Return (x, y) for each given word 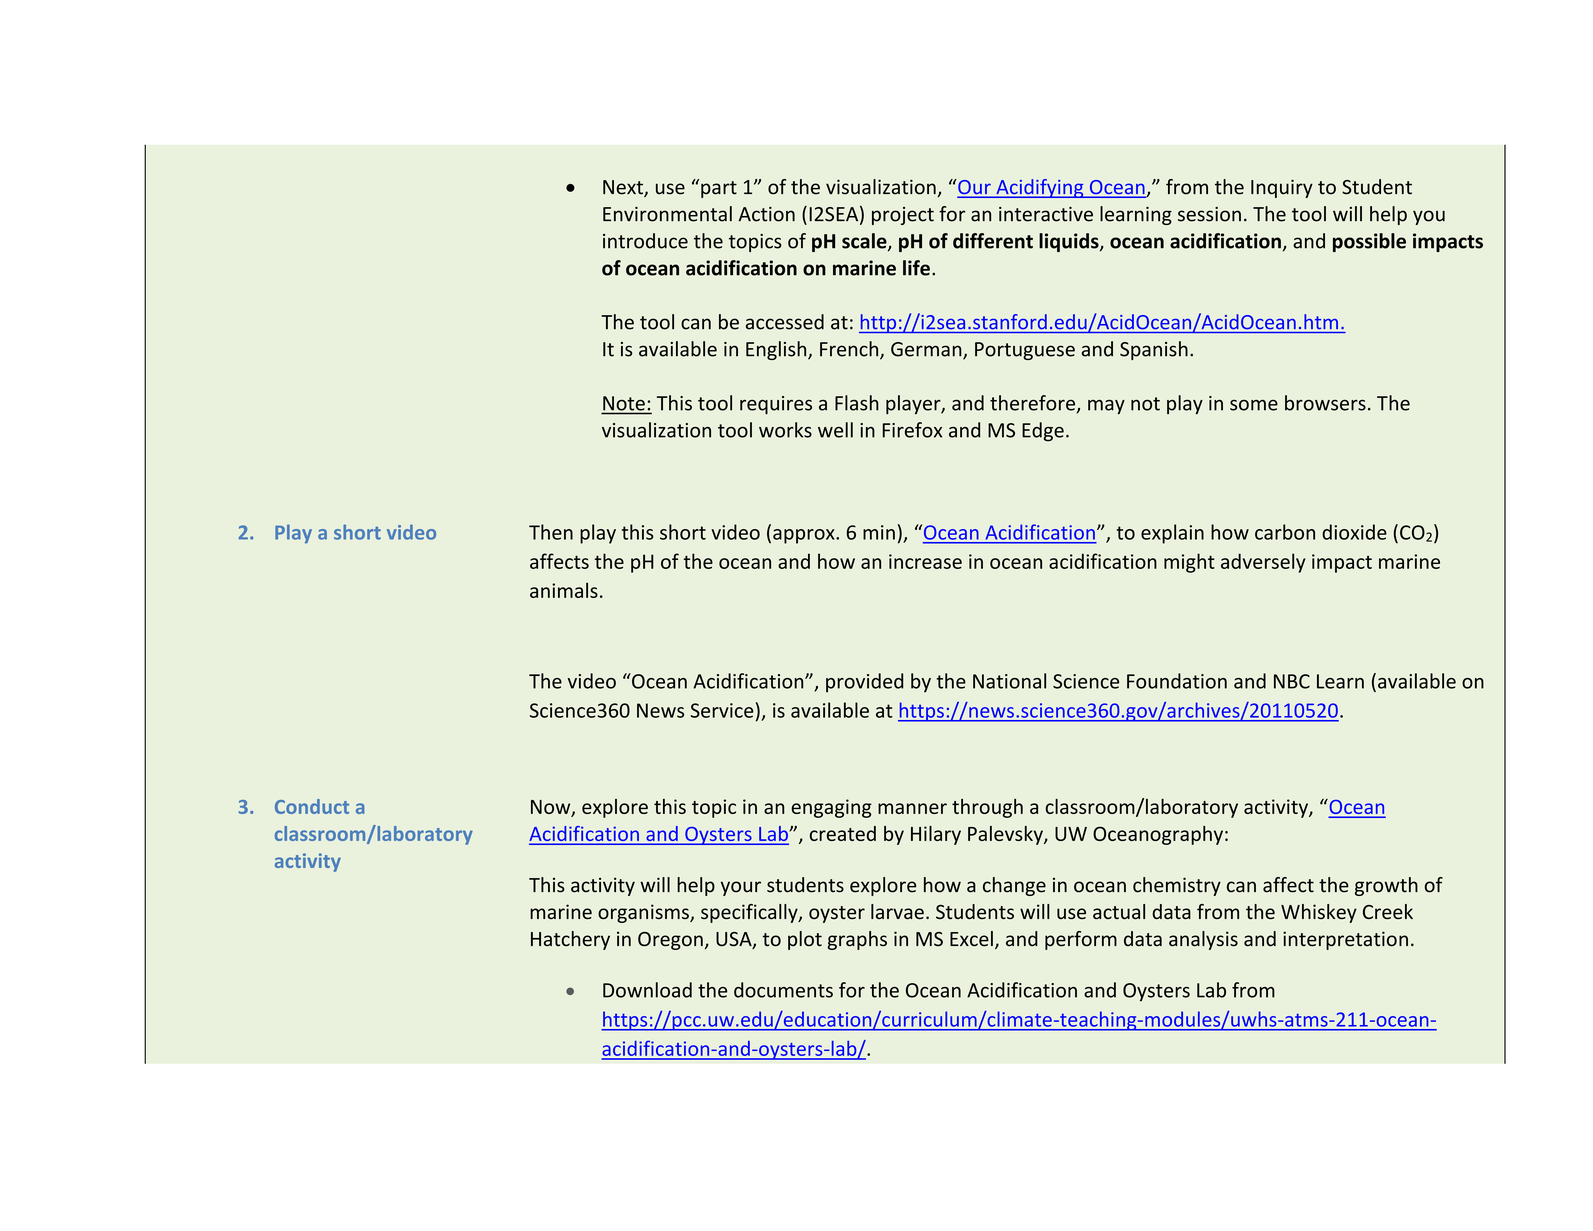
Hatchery (570, 940)
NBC (1292, 681)
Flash (857, 403)
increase (925, 561)
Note (624, 403)
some (1254, 405)
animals (564, 590)
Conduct (312, 806)
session (1209, 214)
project (903, 216)
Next (624, 188)
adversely (1263, 563)
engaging (831, 808)
